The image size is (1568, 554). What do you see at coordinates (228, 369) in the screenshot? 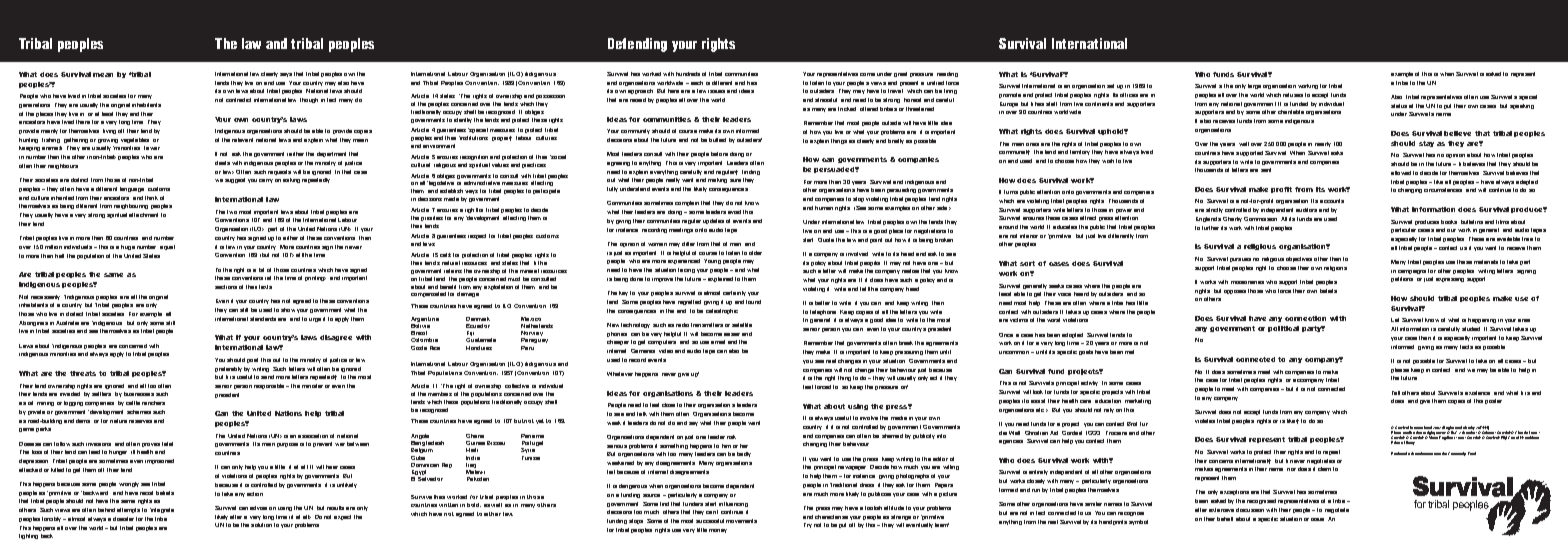
I see `preferably` at bounding box center [228, 369].
